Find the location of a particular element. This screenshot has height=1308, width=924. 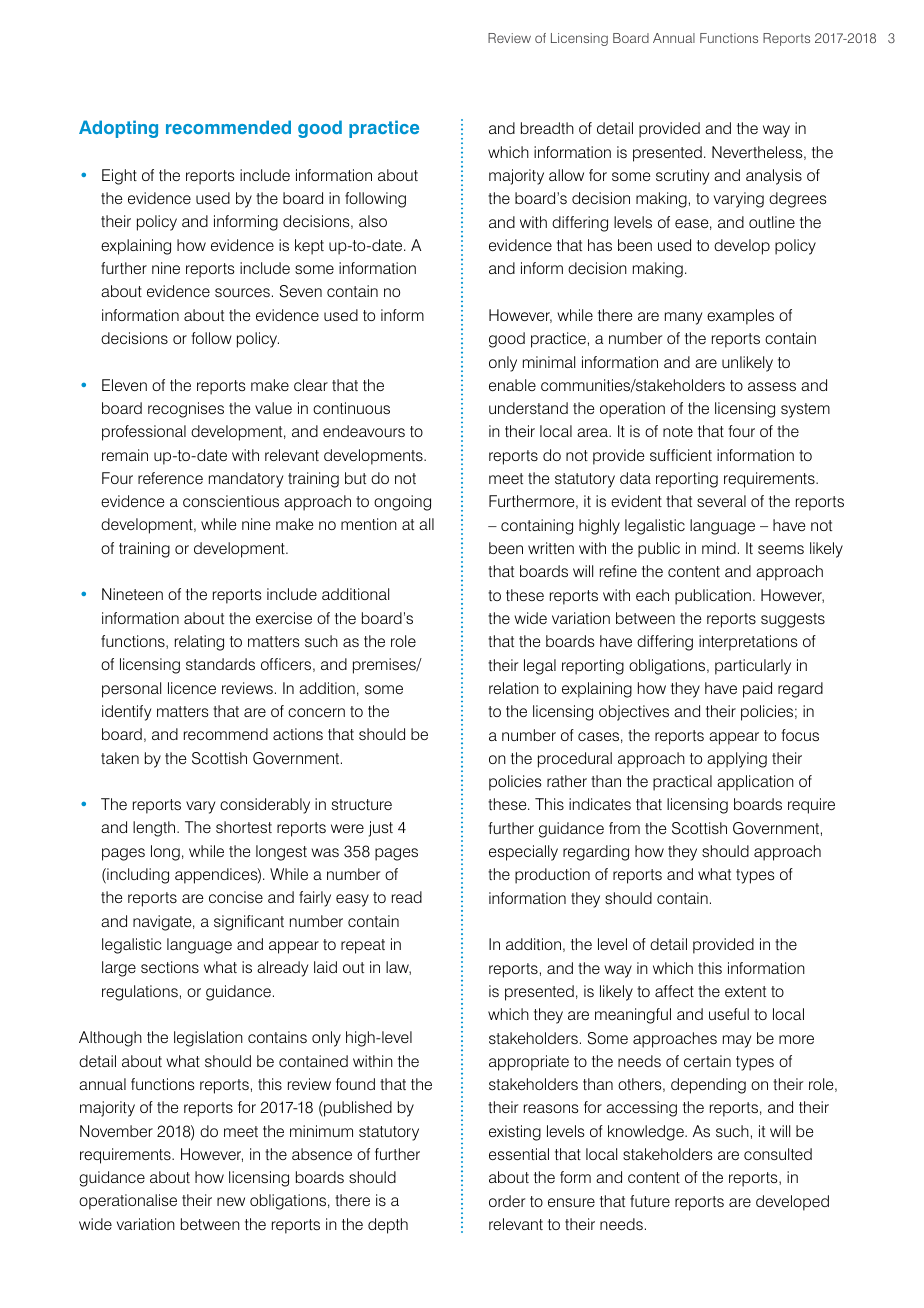

new is located at coordinates (231, 1201).
